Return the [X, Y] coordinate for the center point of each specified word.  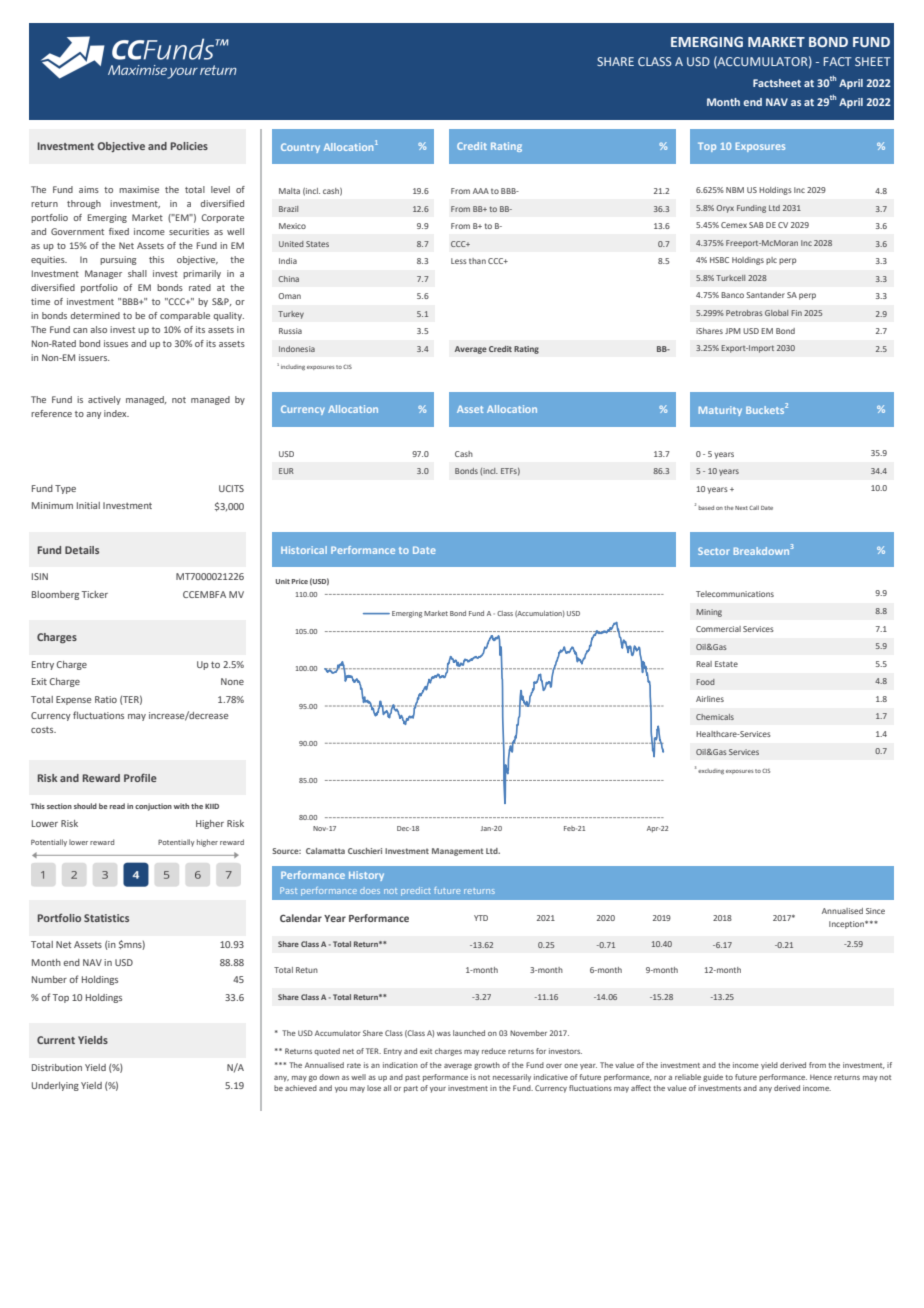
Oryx [725, 209]
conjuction [153, 807]
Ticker [95, 594]
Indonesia [297, 349]
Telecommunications [735, 594]
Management [458, 852]
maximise [139, 189]
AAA [481, 191]
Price [300, 581]
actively [104, 400]
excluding [711, 772]
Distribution [57, 1067]
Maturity [720, 411]
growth [487, 1066]
